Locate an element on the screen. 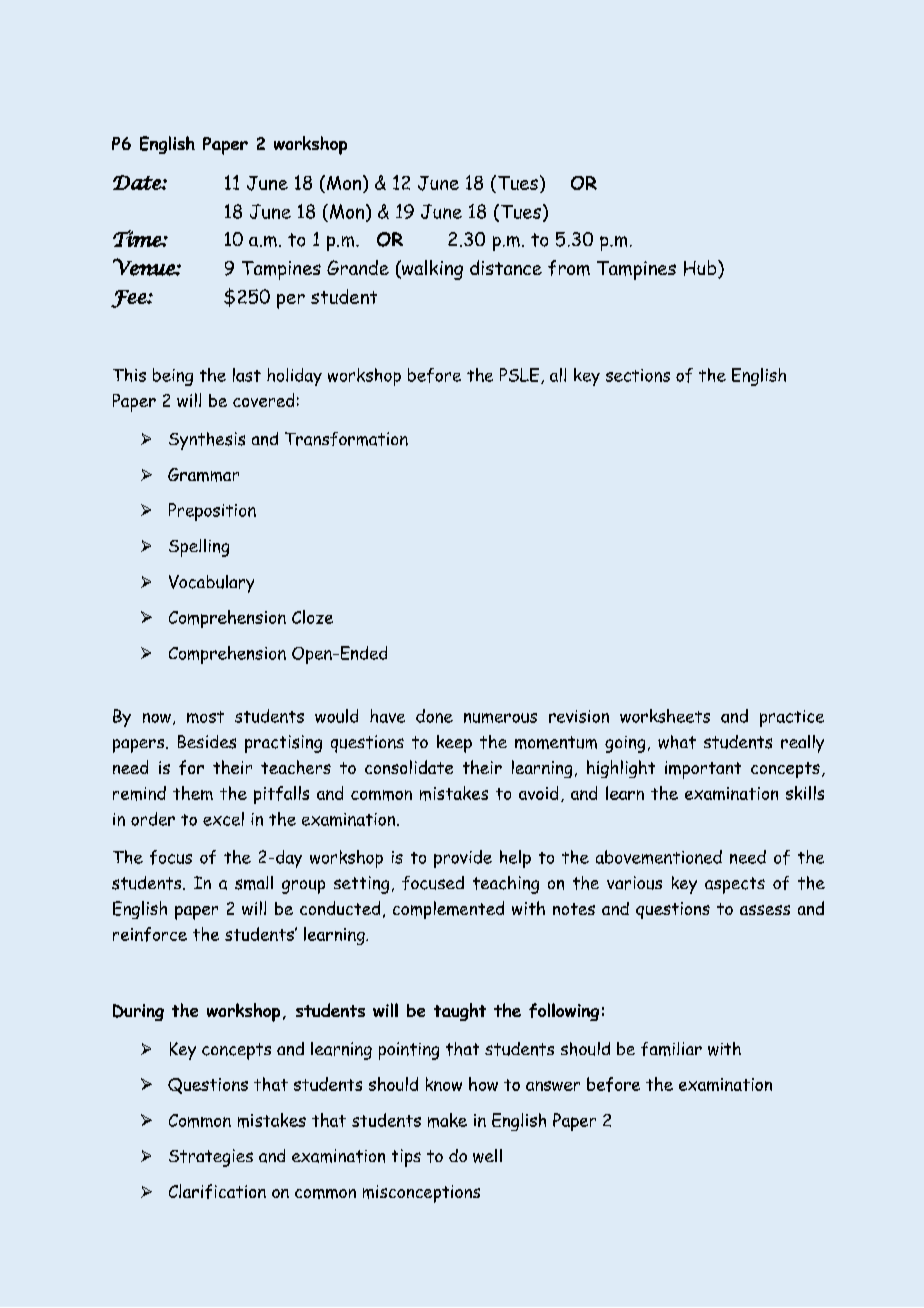 This screenshot has width=924, height=1308. familiar is located at coordinates (671, 1049).
